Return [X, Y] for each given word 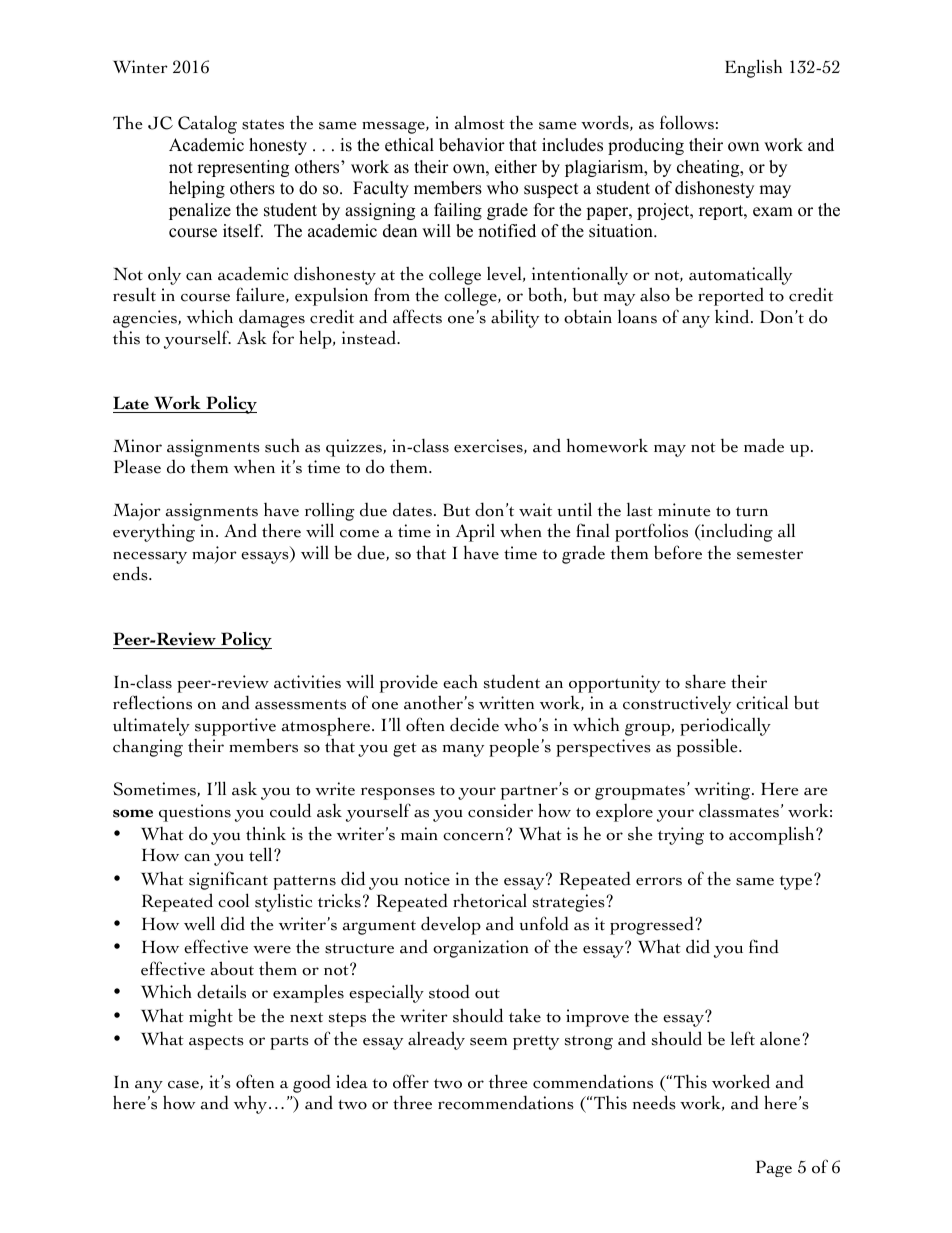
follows [687, 122]
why [252, 1104]
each [460, 682]
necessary [150, 557]
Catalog [207, 125]
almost [480, 122]
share [705, 681]
